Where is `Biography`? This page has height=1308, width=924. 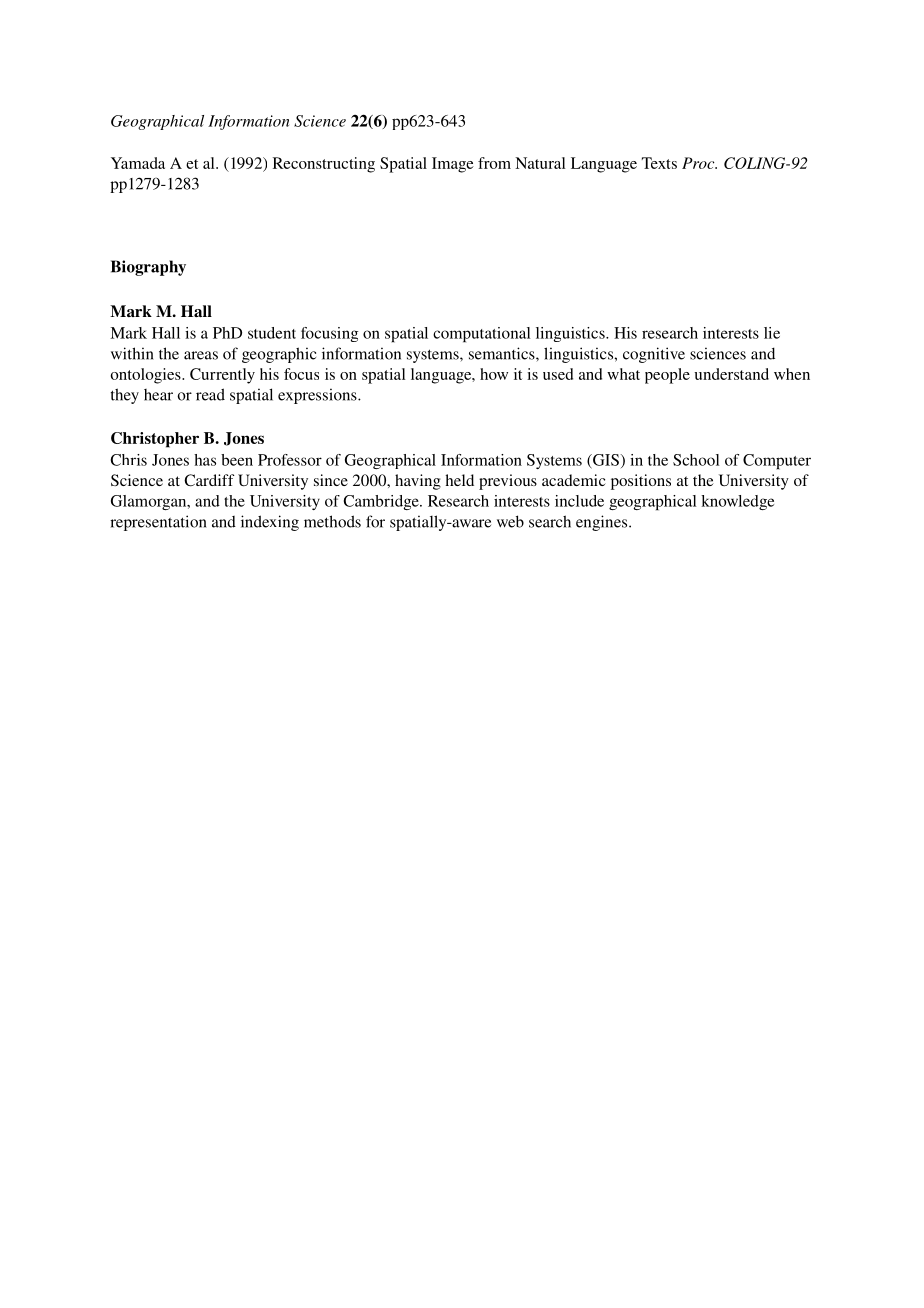
Biography is located at coordinates (148, 268).
